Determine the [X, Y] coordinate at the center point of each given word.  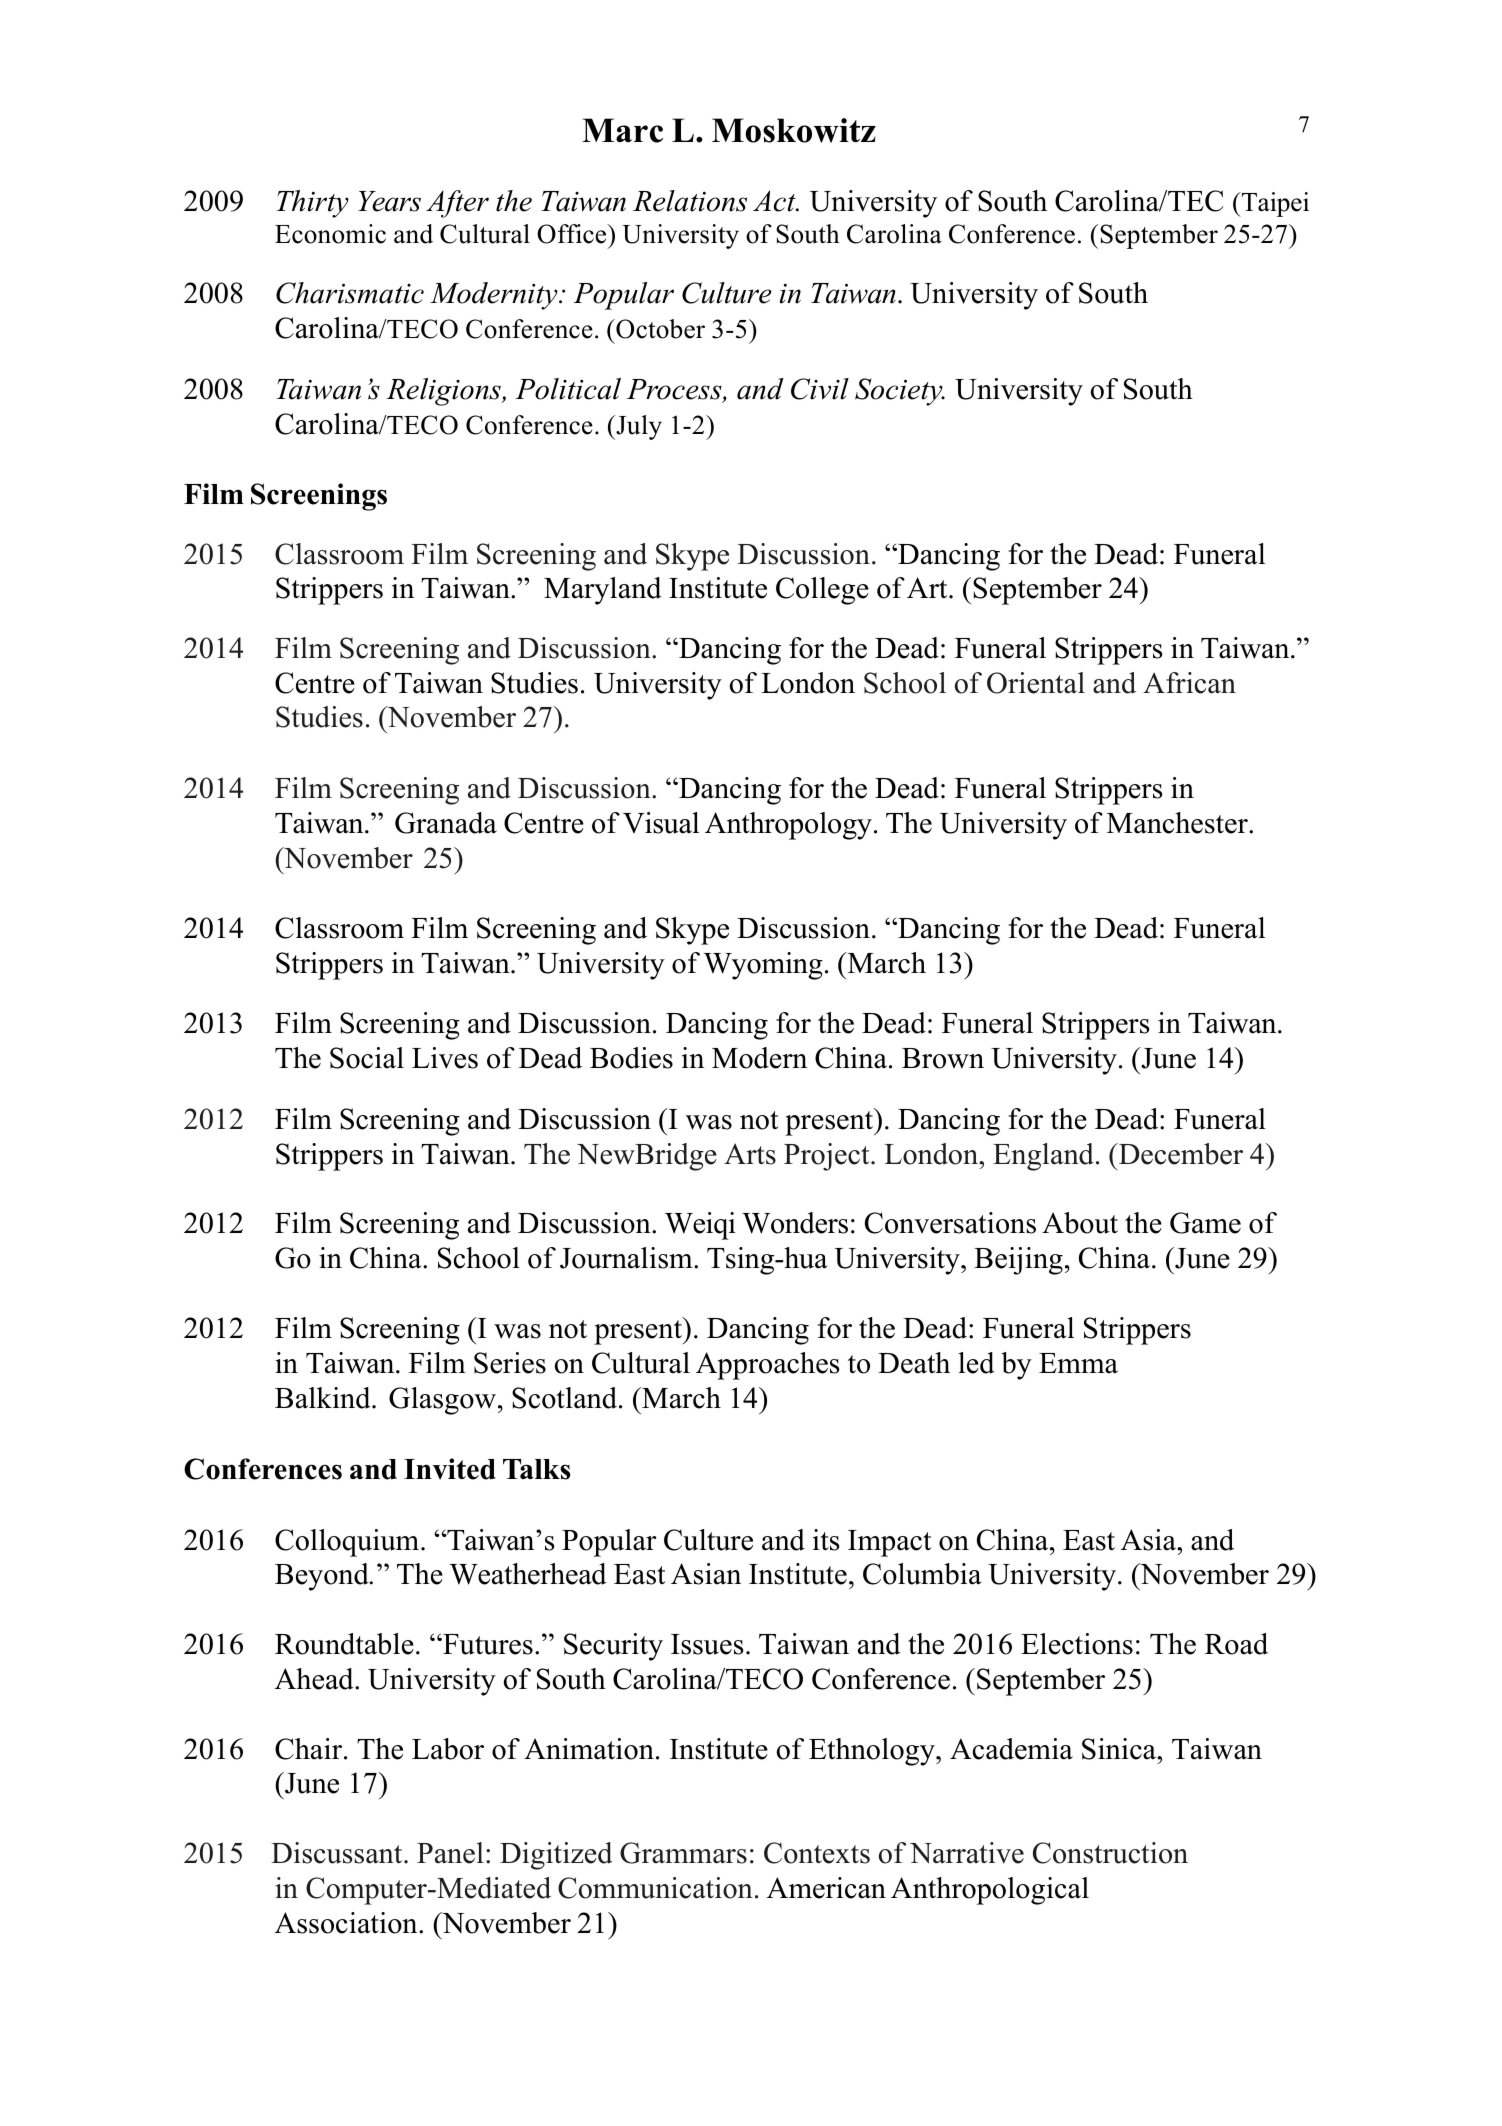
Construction [1110, 1853]
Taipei [1274, 204]
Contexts [817, 1853]
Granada [446, 823]
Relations [690, 201]
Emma [1078, 1363]
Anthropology [788, 826]
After [457, 204]
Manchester [1178, 823]
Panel [450, 1853]
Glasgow [444, 1401]
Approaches [768, 1366]
